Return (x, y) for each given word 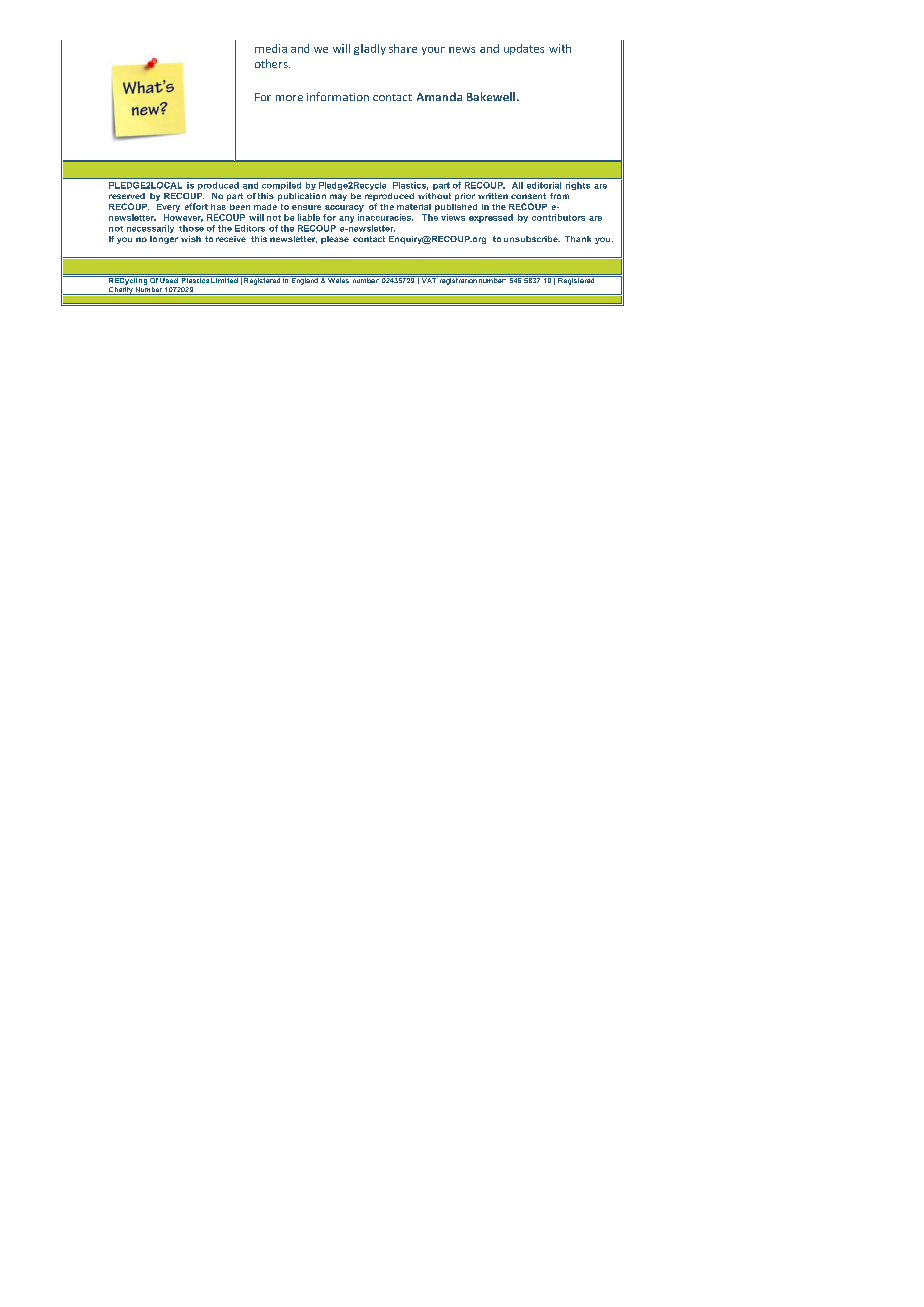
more (289, 98)
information (338, 96)
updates (524, 49)
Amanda (439, 96)
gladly (370, 49)
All (517, 185)
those (191, 228)
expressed (491, 218)
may (338, 197)
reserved (127, 196)
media (271, 48)
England (305, 280)
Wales (338, 279)
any (346, 219)
